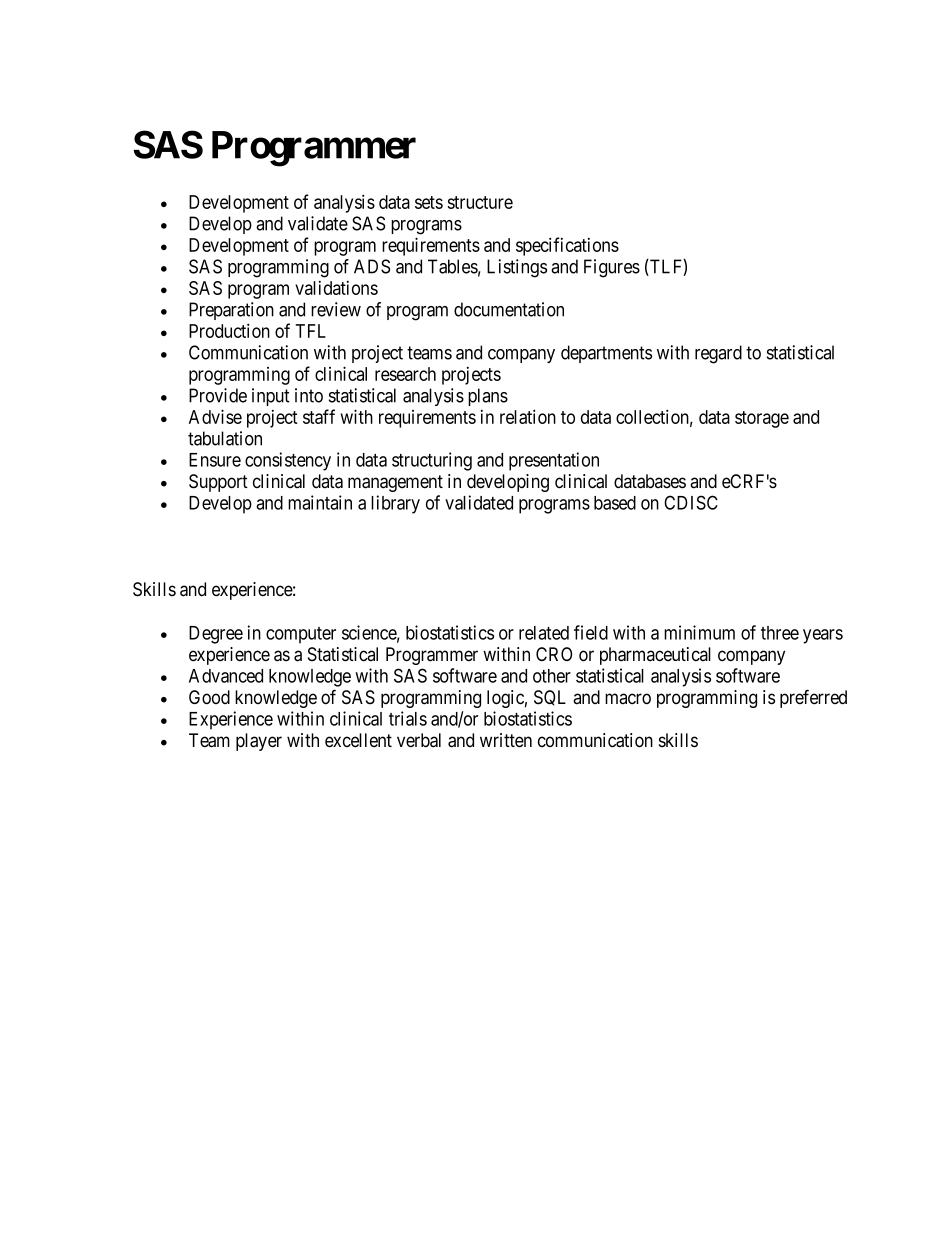  I want to click on preferred, so click(813, 698).
